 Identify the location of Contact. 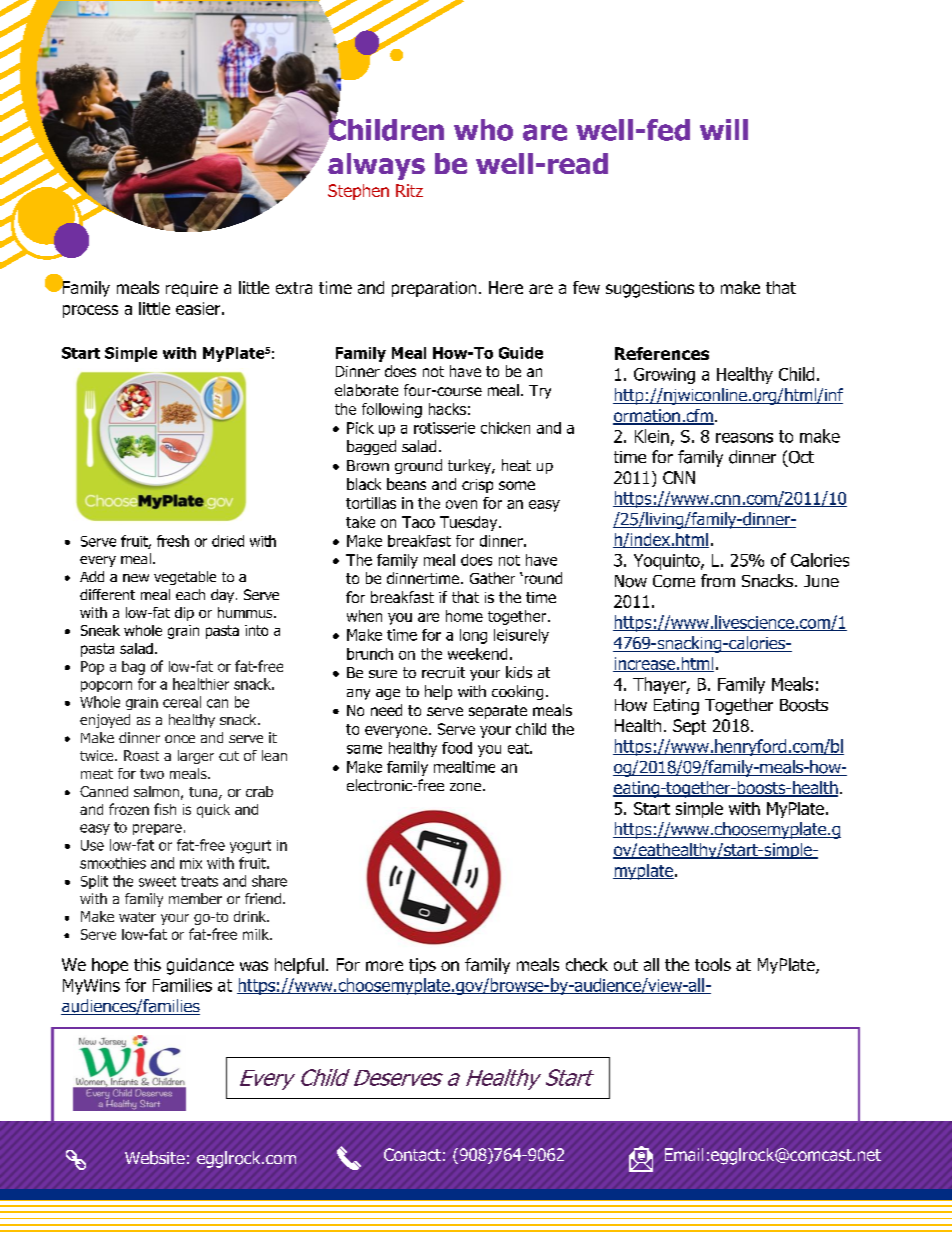
(412, 1154).
